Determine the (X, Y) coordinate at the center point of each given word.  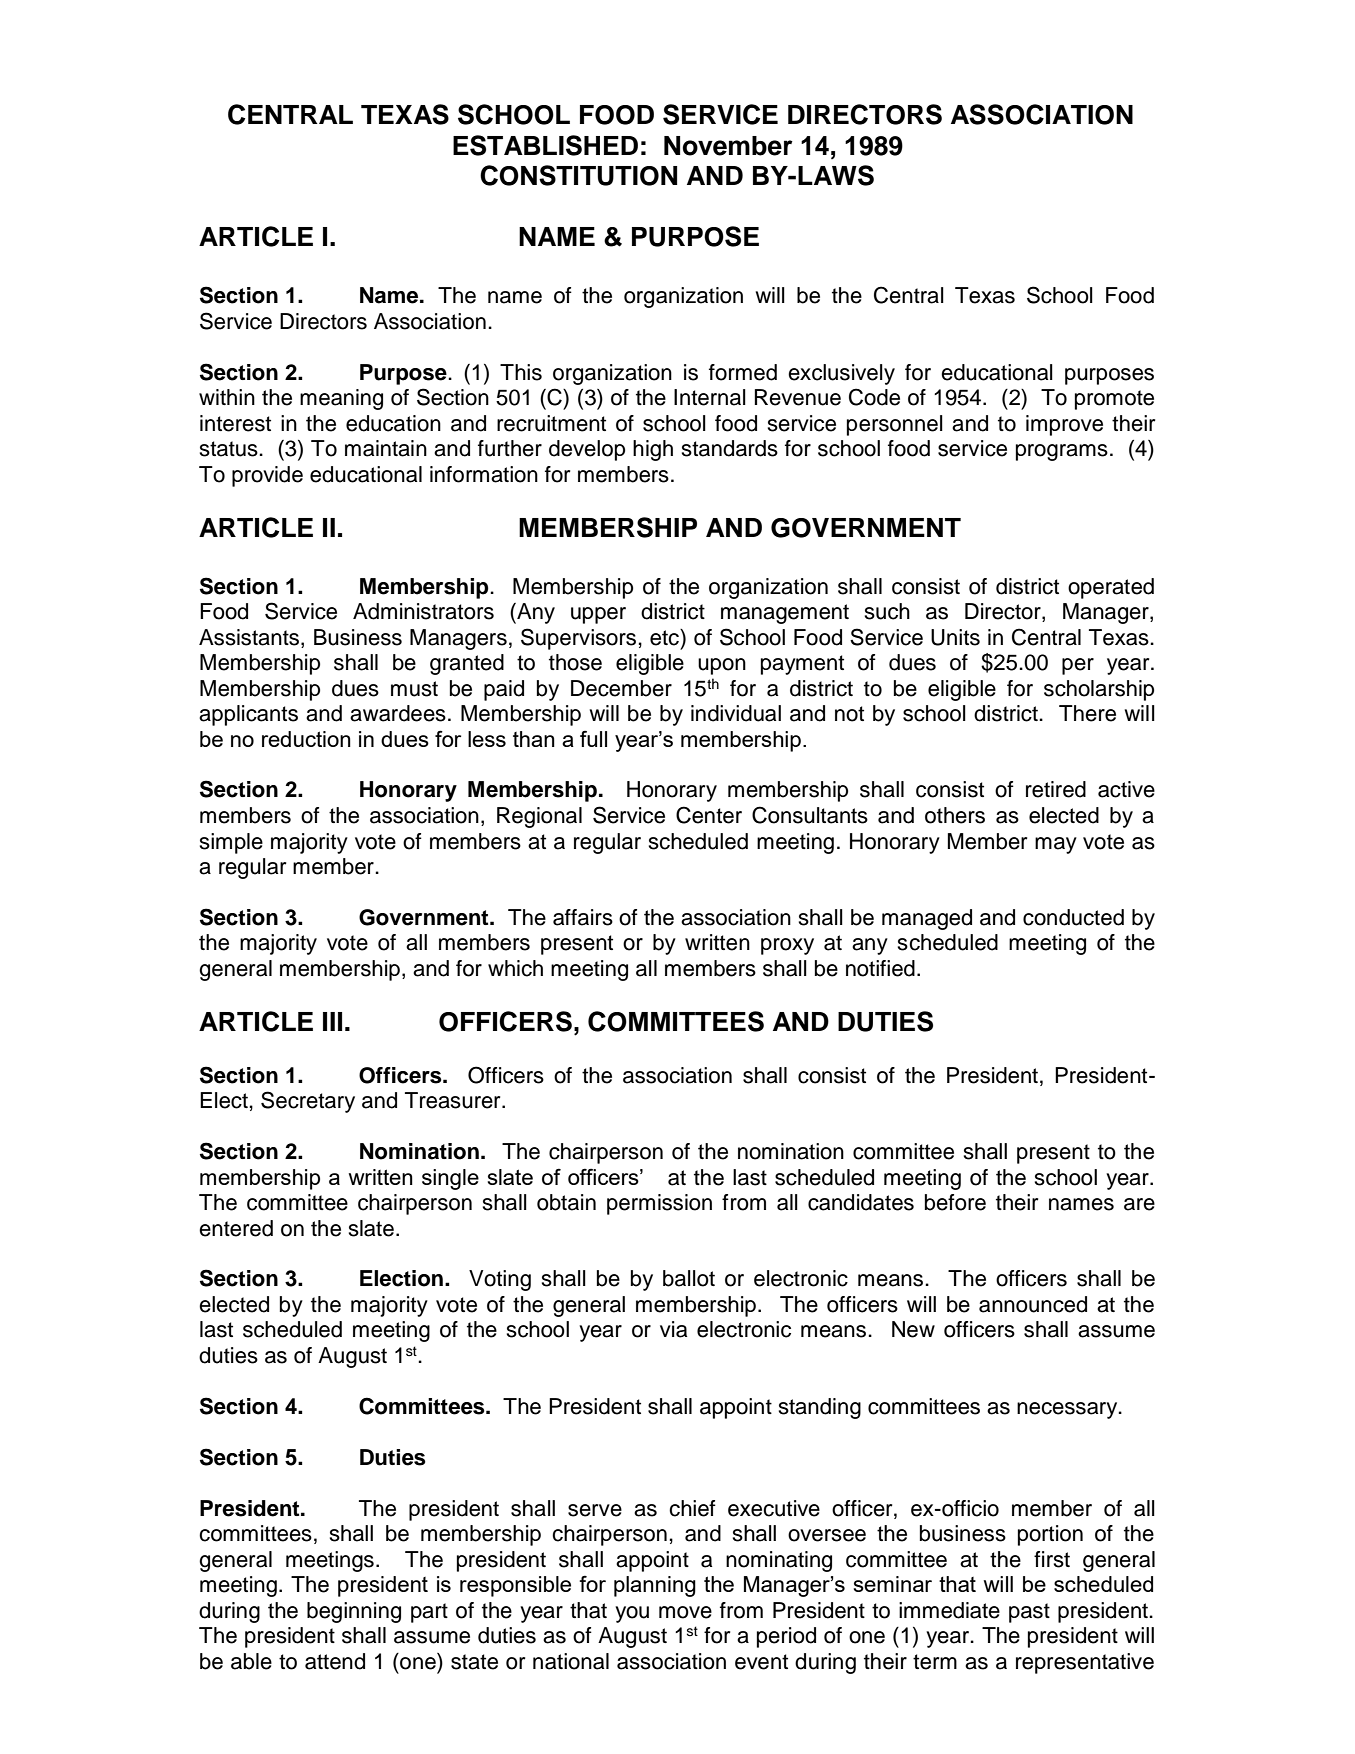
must (414, 689)
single (450, 1179)
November (728, 146)
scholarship (1099, 690)
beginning (354, 1612)
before (955, 1202)
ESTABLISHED (545, 145)
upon (722, 666)
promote (1114, 400)
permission (659, 1204)
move (685, 1612)
